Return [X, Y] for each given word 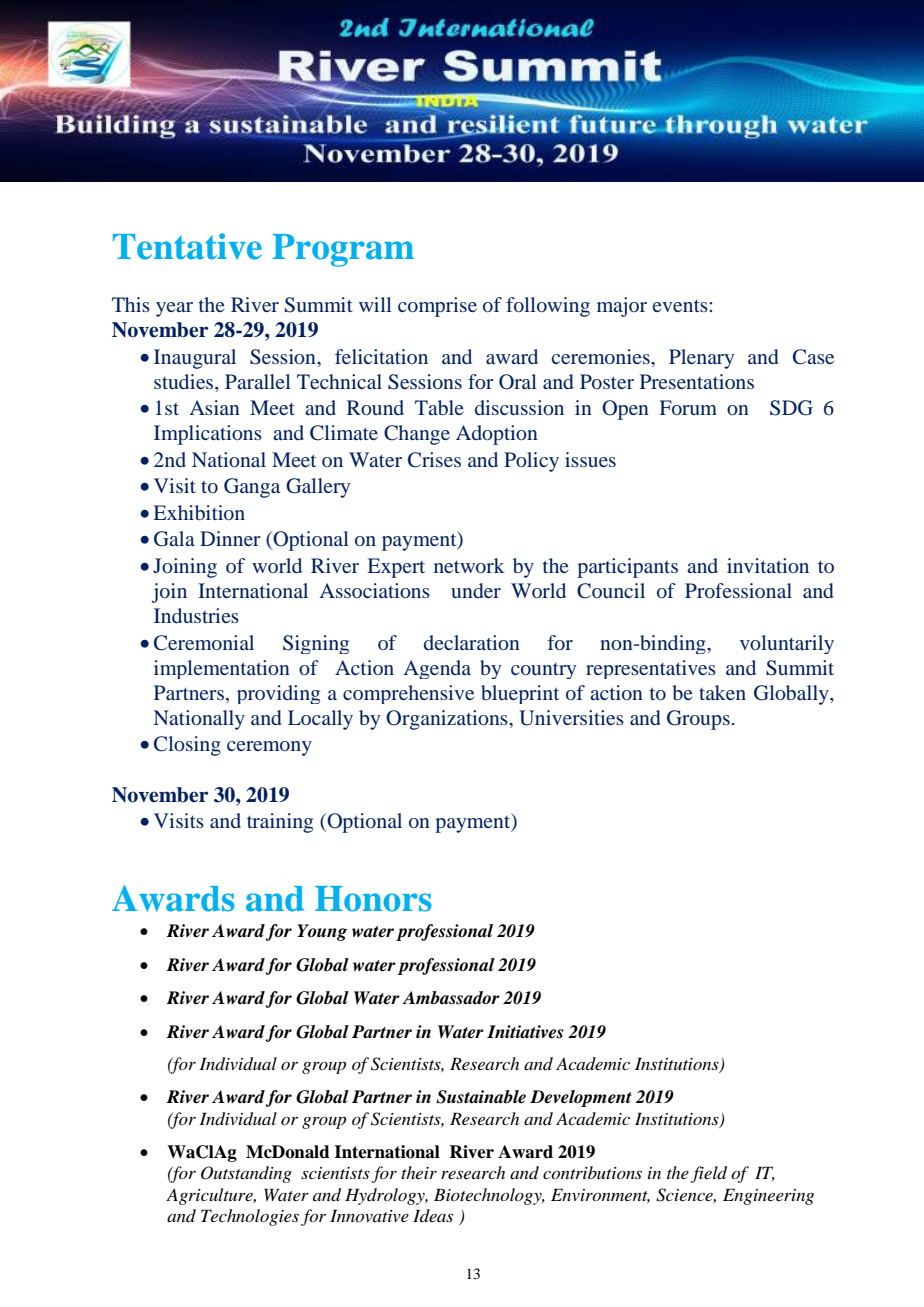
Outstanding [246, 1174]
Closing [187, 746]
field [709, 1174]
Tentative [187, 246]
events [681, 306]
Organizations [448, 720]
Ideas [433, 1215]
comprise [437, 307]
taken [722, 692]
